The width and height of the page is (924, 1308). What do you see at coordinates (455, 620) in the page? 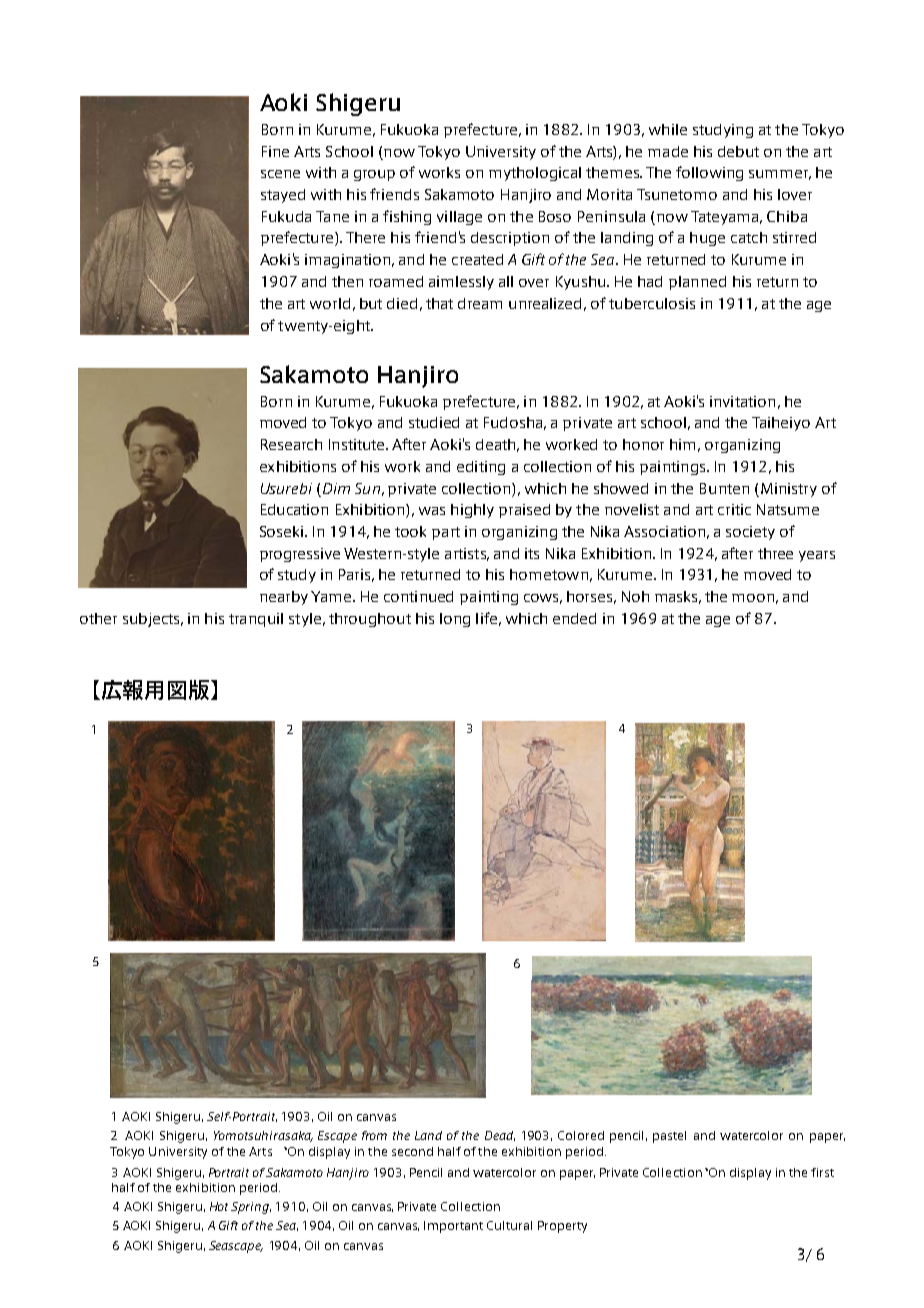
I see `long` at bounding box center [455, 620].
